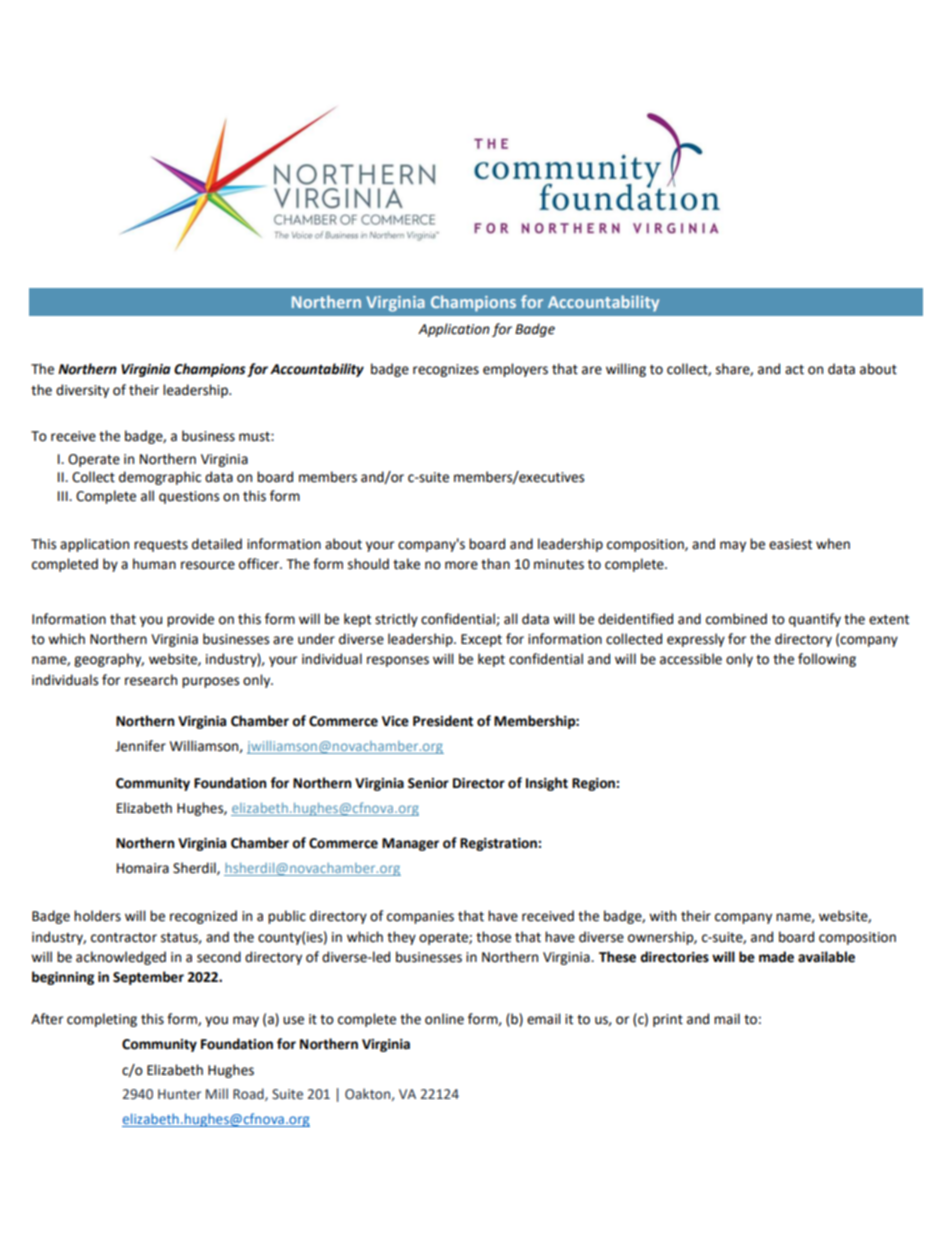 The image size is (952, 1233). I want to click on made, so click(776, 957).
